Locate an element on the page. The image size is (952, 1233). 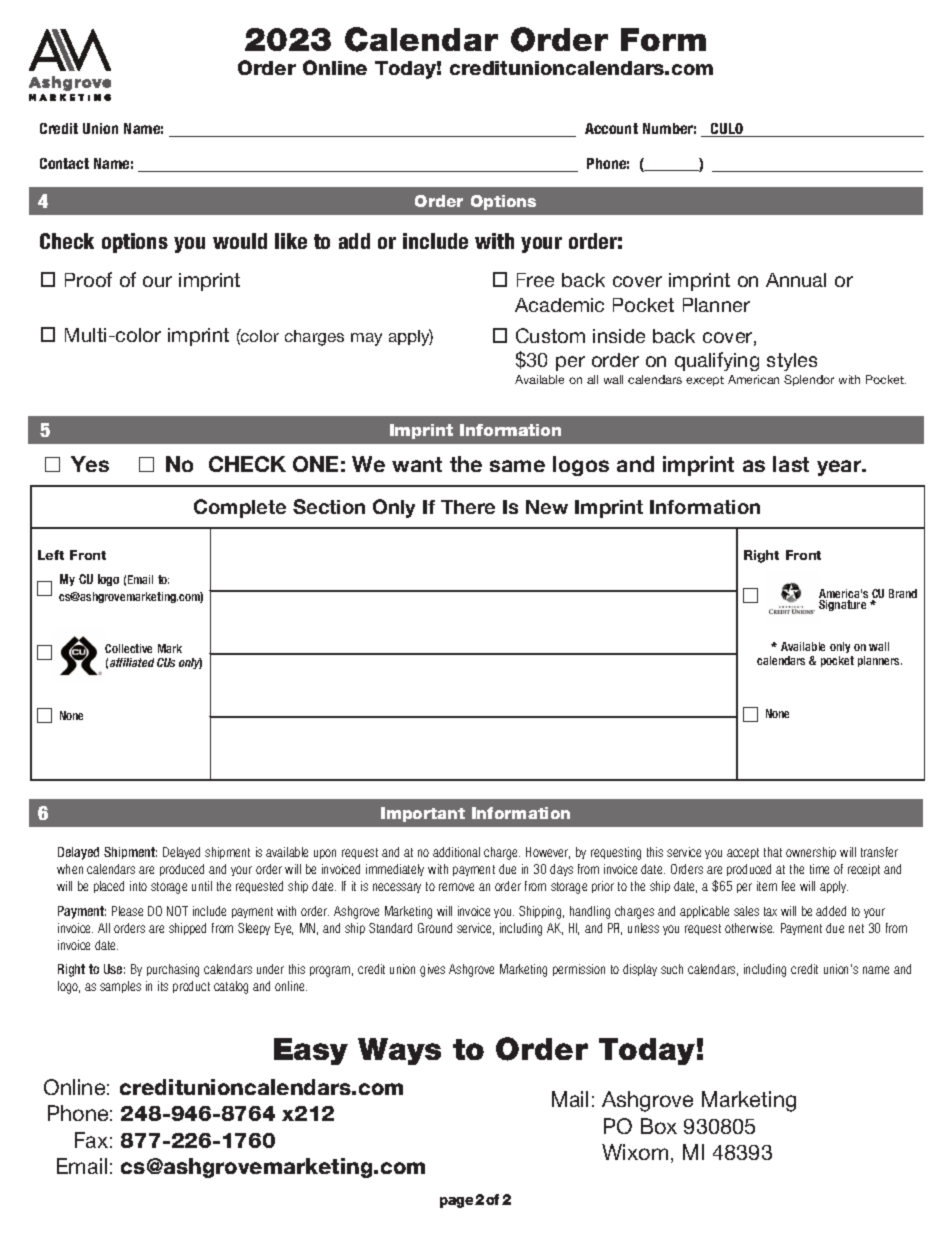
added is located at coordinates (831, 911).
